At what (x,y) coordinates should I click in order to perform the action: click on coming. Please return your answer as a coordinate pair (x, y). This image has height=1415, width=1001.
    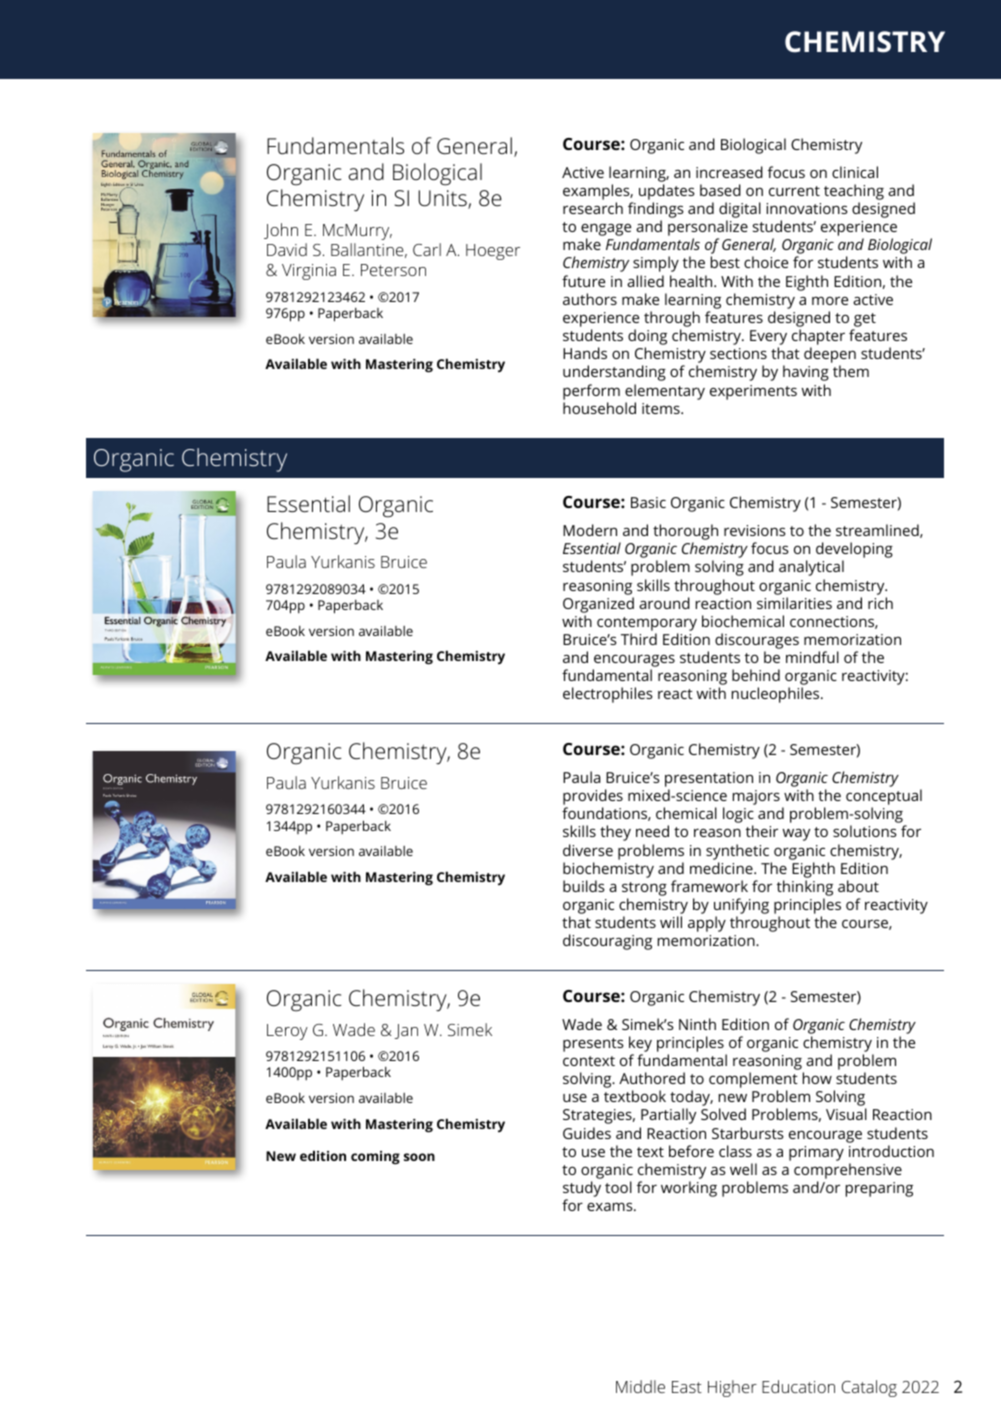
    Looking at the image, I should click on (375, 1158).
